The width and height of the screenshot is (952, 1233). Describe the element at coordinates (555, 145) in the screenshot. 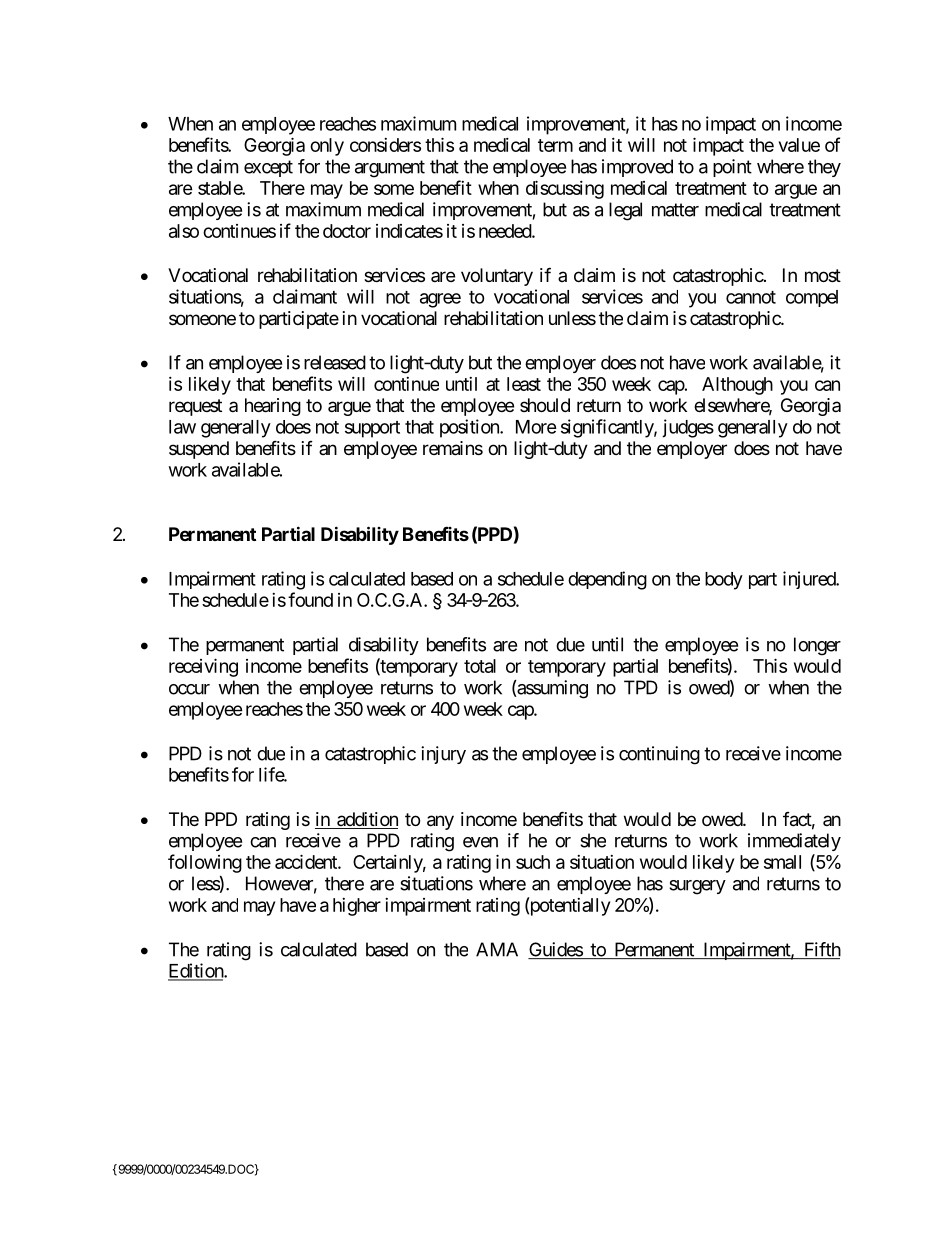

I see `term` at that location.
